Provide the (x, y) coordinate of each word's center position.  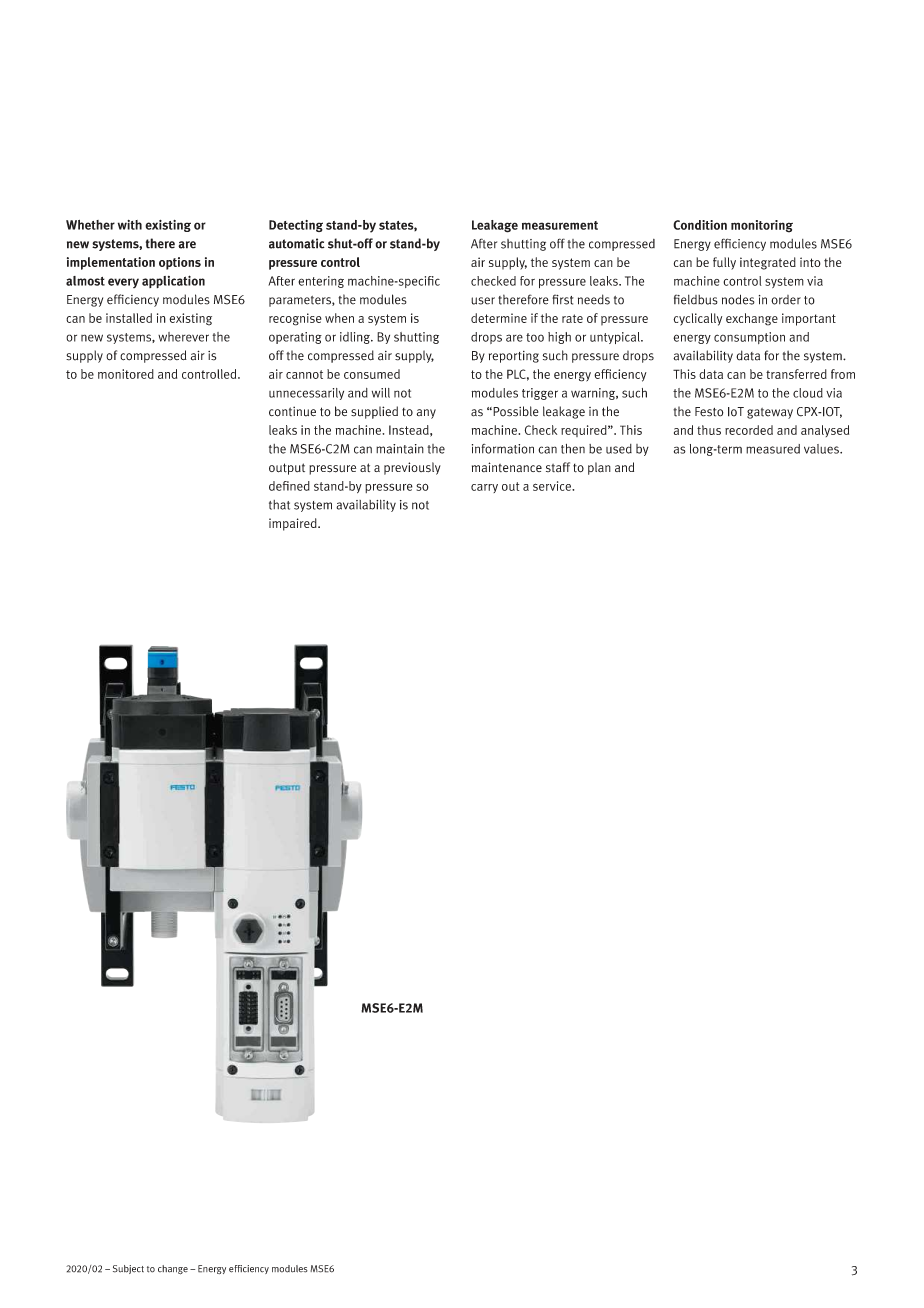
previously (412, 468)
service (553, 486)
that (279, 505)
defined (289, 486)
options (180, 263)
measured (773, 449)
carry (484, 488)
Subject (128, 1269)
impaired (294, 524)
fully (724, 263)
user (483, 301)
